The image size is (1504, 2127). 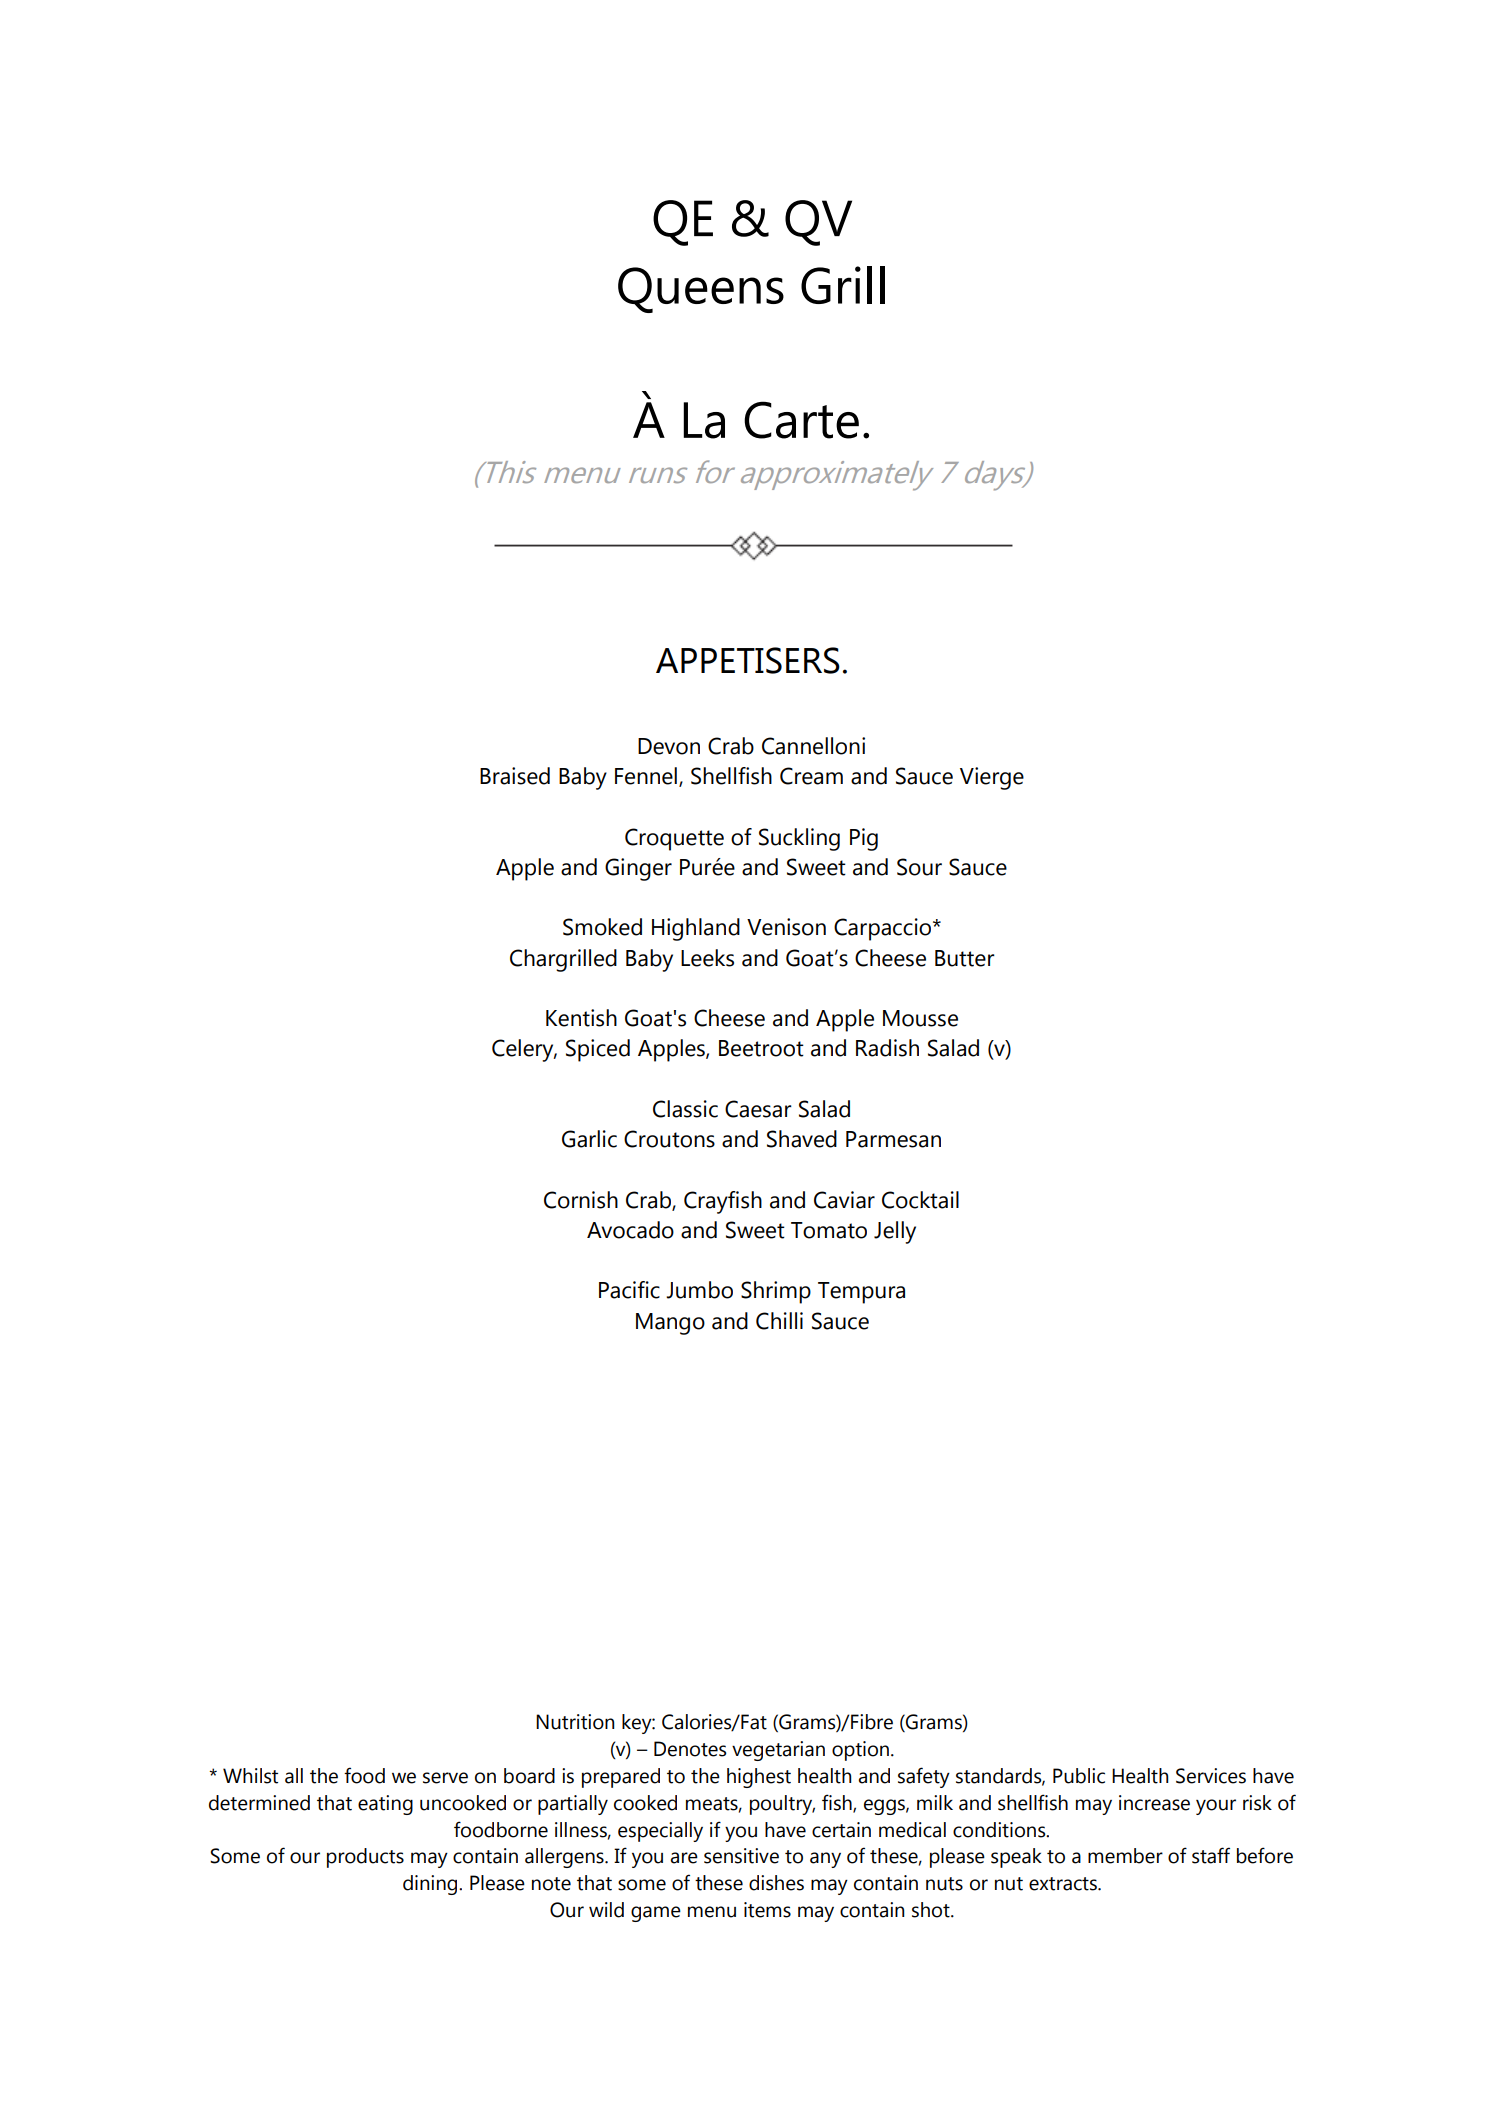 What do you see at coordinates (799, 839) in the page?
I see `Suckling` at bounding box center [799, 839].
